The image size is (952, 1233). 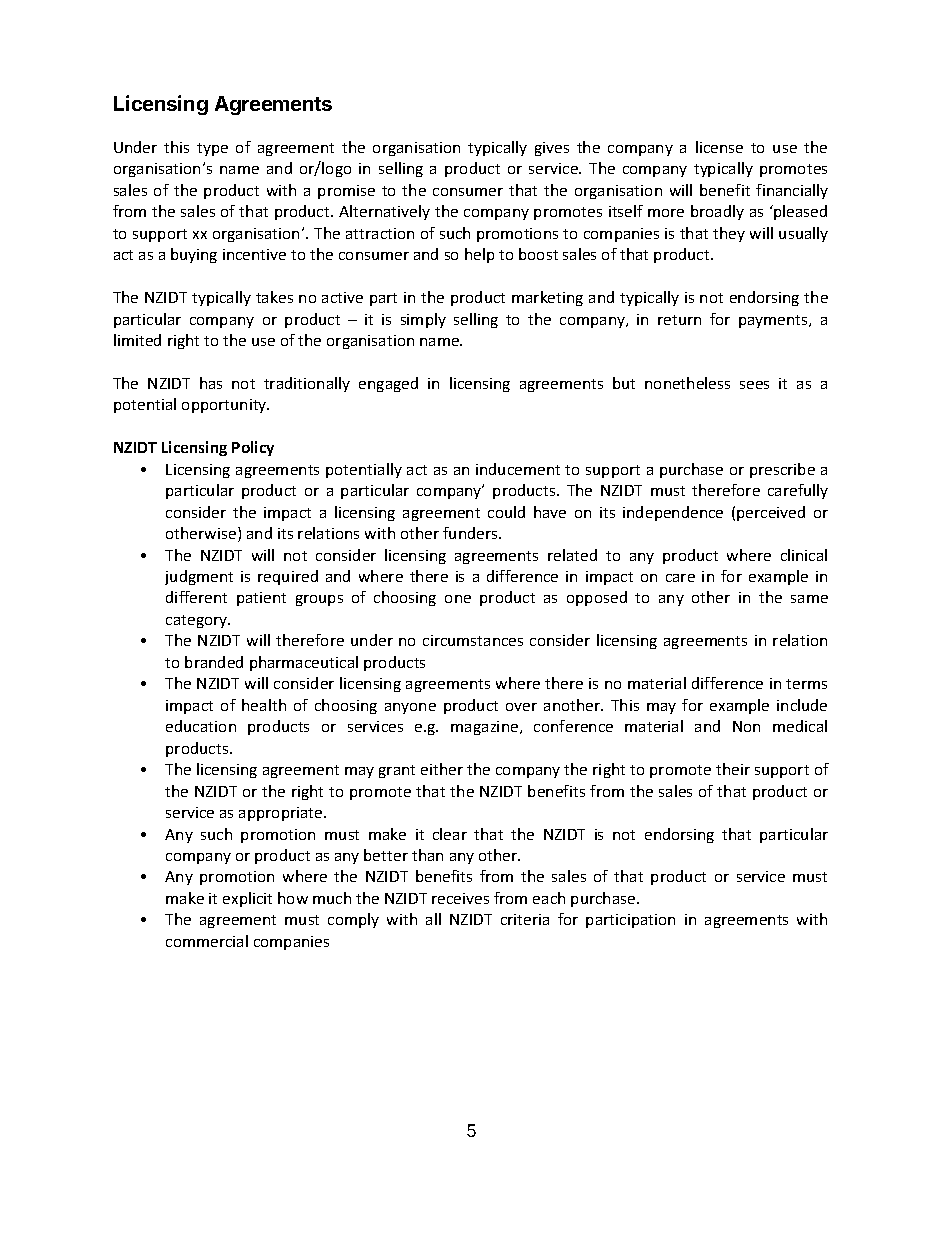 What do you see at coordinates (199, 577) in the page?
I see `judgment` at bounding box center [199, 577].
